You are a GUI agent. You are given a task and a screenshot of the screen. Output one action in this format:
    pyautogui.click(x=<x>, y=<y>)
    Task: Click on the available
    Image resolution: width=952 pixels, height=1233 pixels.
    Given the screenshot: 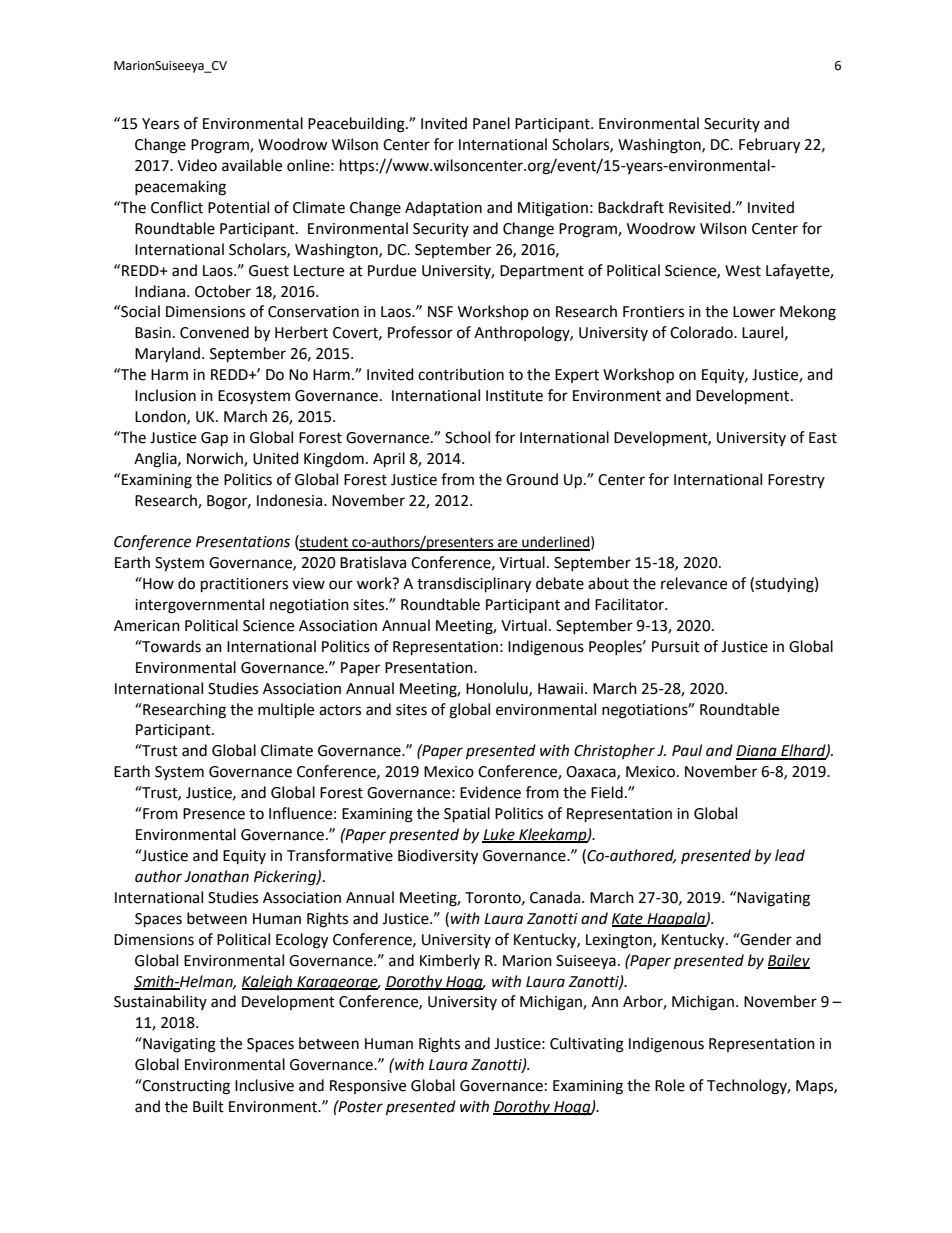 What is the action you would take?
    pyautogui.click(x=252, y=165)
